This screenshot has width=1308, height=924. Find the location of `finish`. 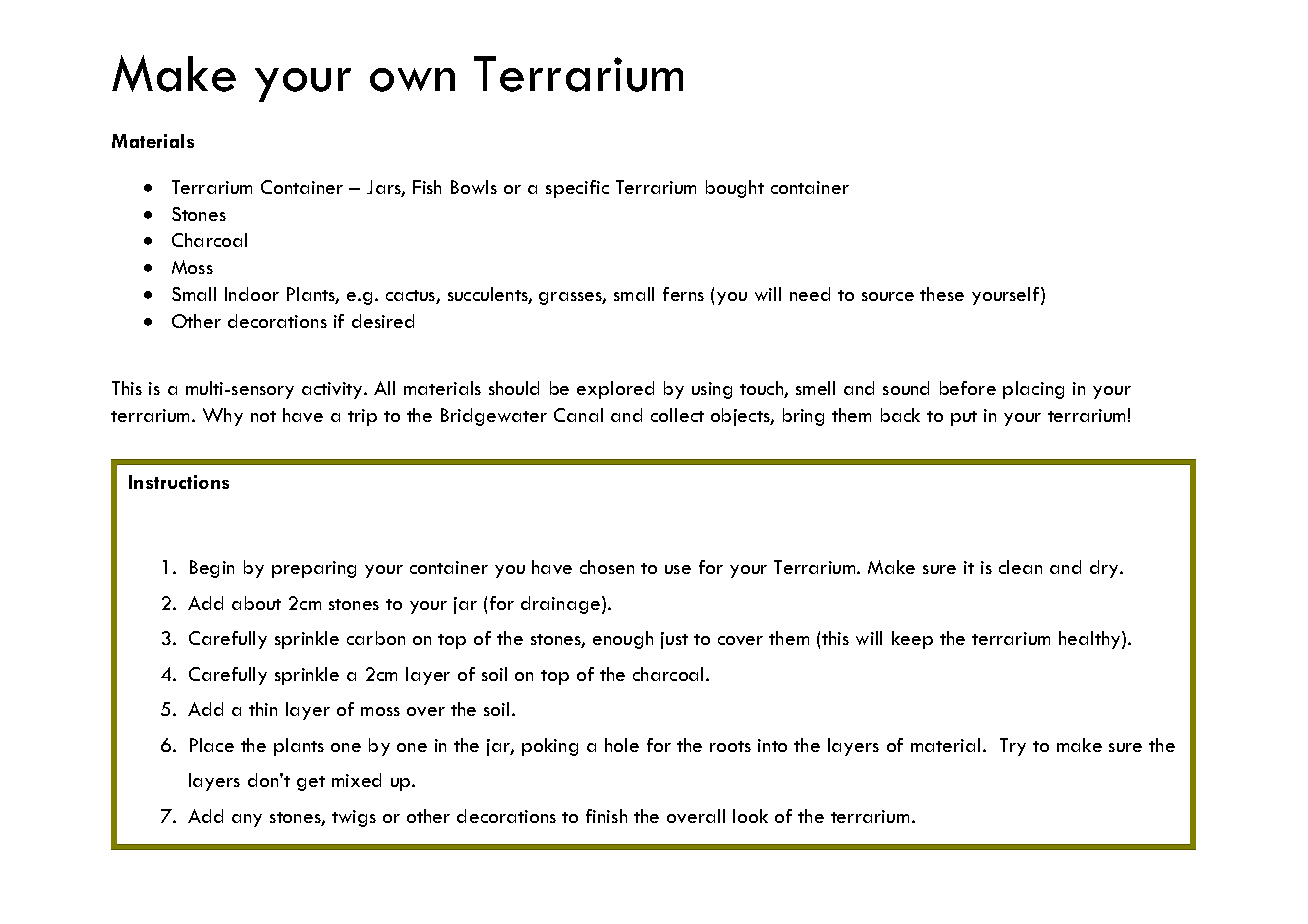

finish is located at coordinates (606, 816).
